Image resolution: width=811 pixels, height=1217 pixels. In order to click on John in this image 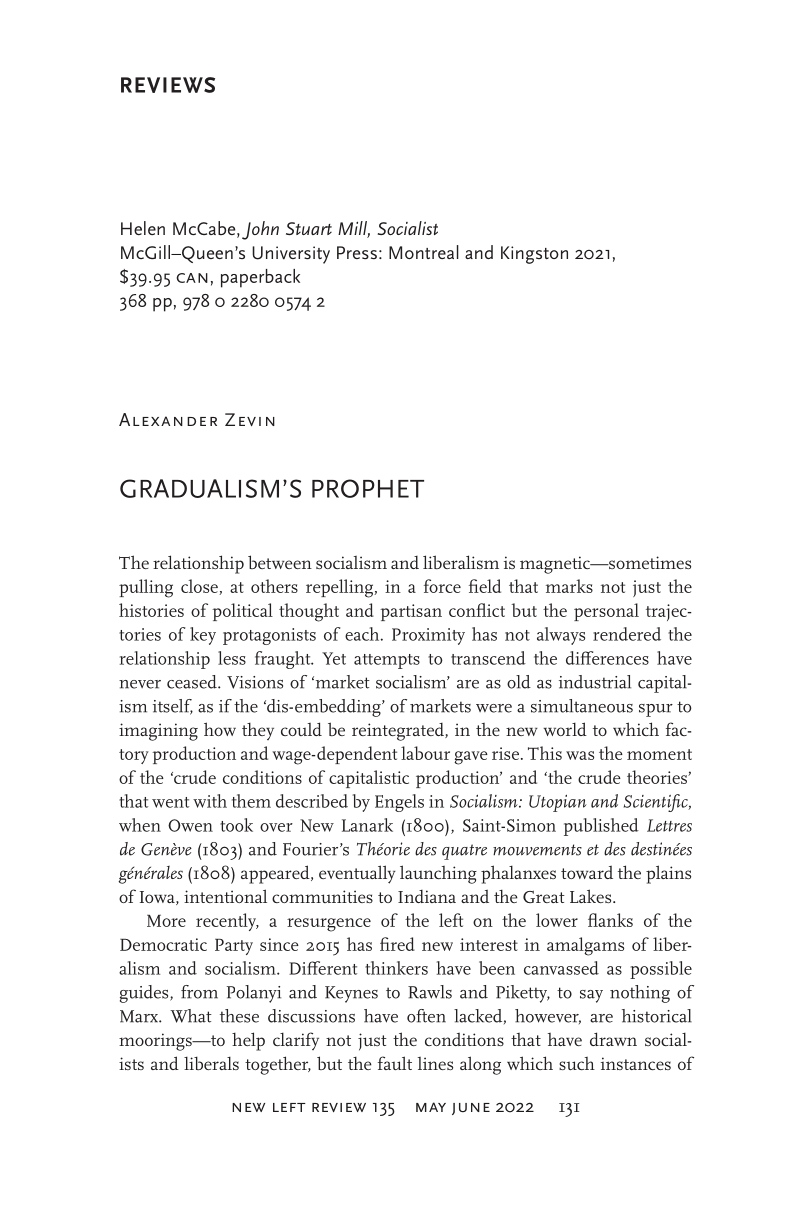, I will do `click(260, 230)`.
